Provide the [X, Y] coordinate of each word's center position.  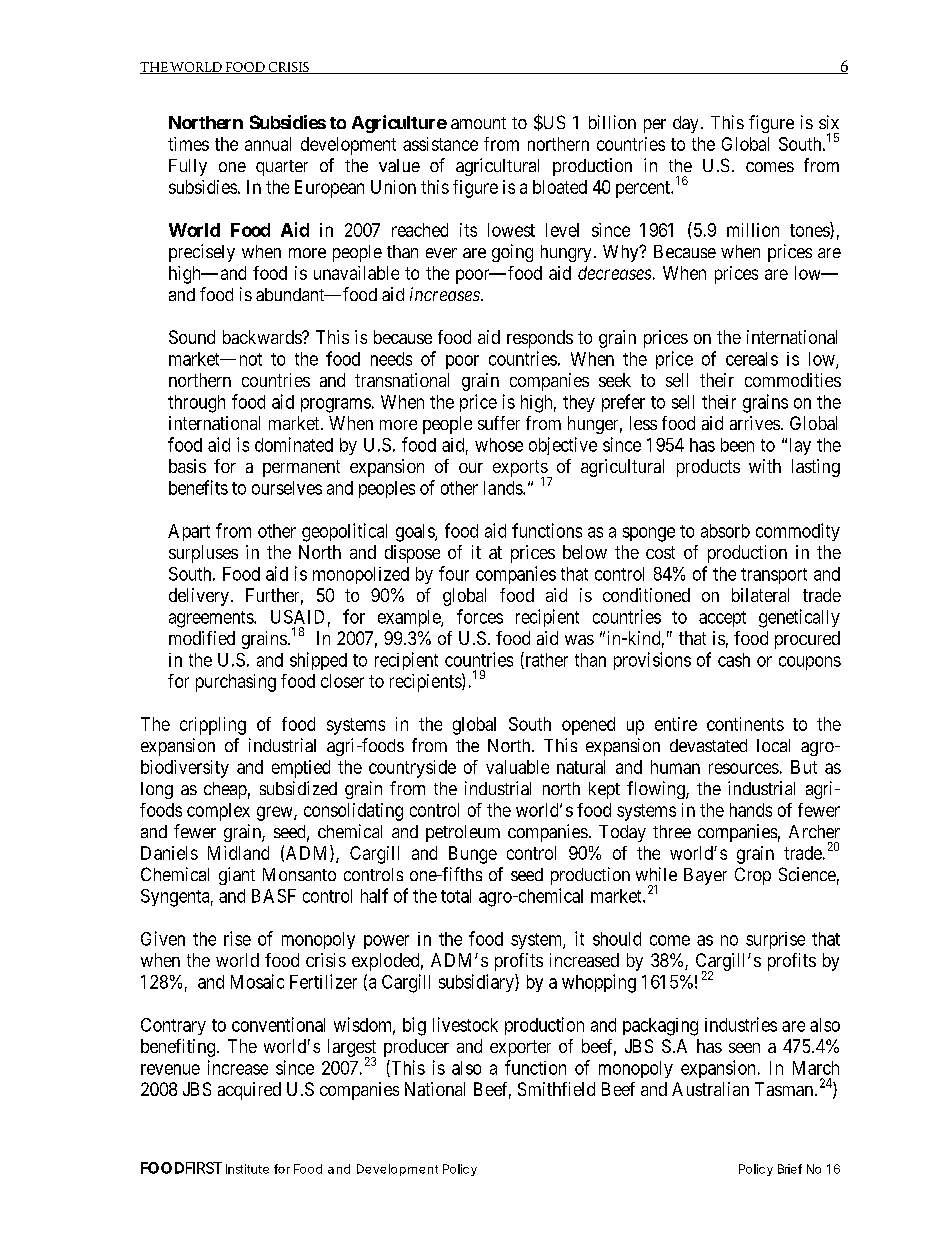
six [829, 122]
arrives [755, 423]
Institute [247, 1169]
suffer [499, 423]
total [456, 896]
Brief [790, 1169]
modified [202, 638]
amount [478, 123]
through [196, 404]
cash [734, 660]
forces [480, 616]
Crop [753, 876]
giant [237, 876]
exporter [520, 1048]
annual [268, 144]
